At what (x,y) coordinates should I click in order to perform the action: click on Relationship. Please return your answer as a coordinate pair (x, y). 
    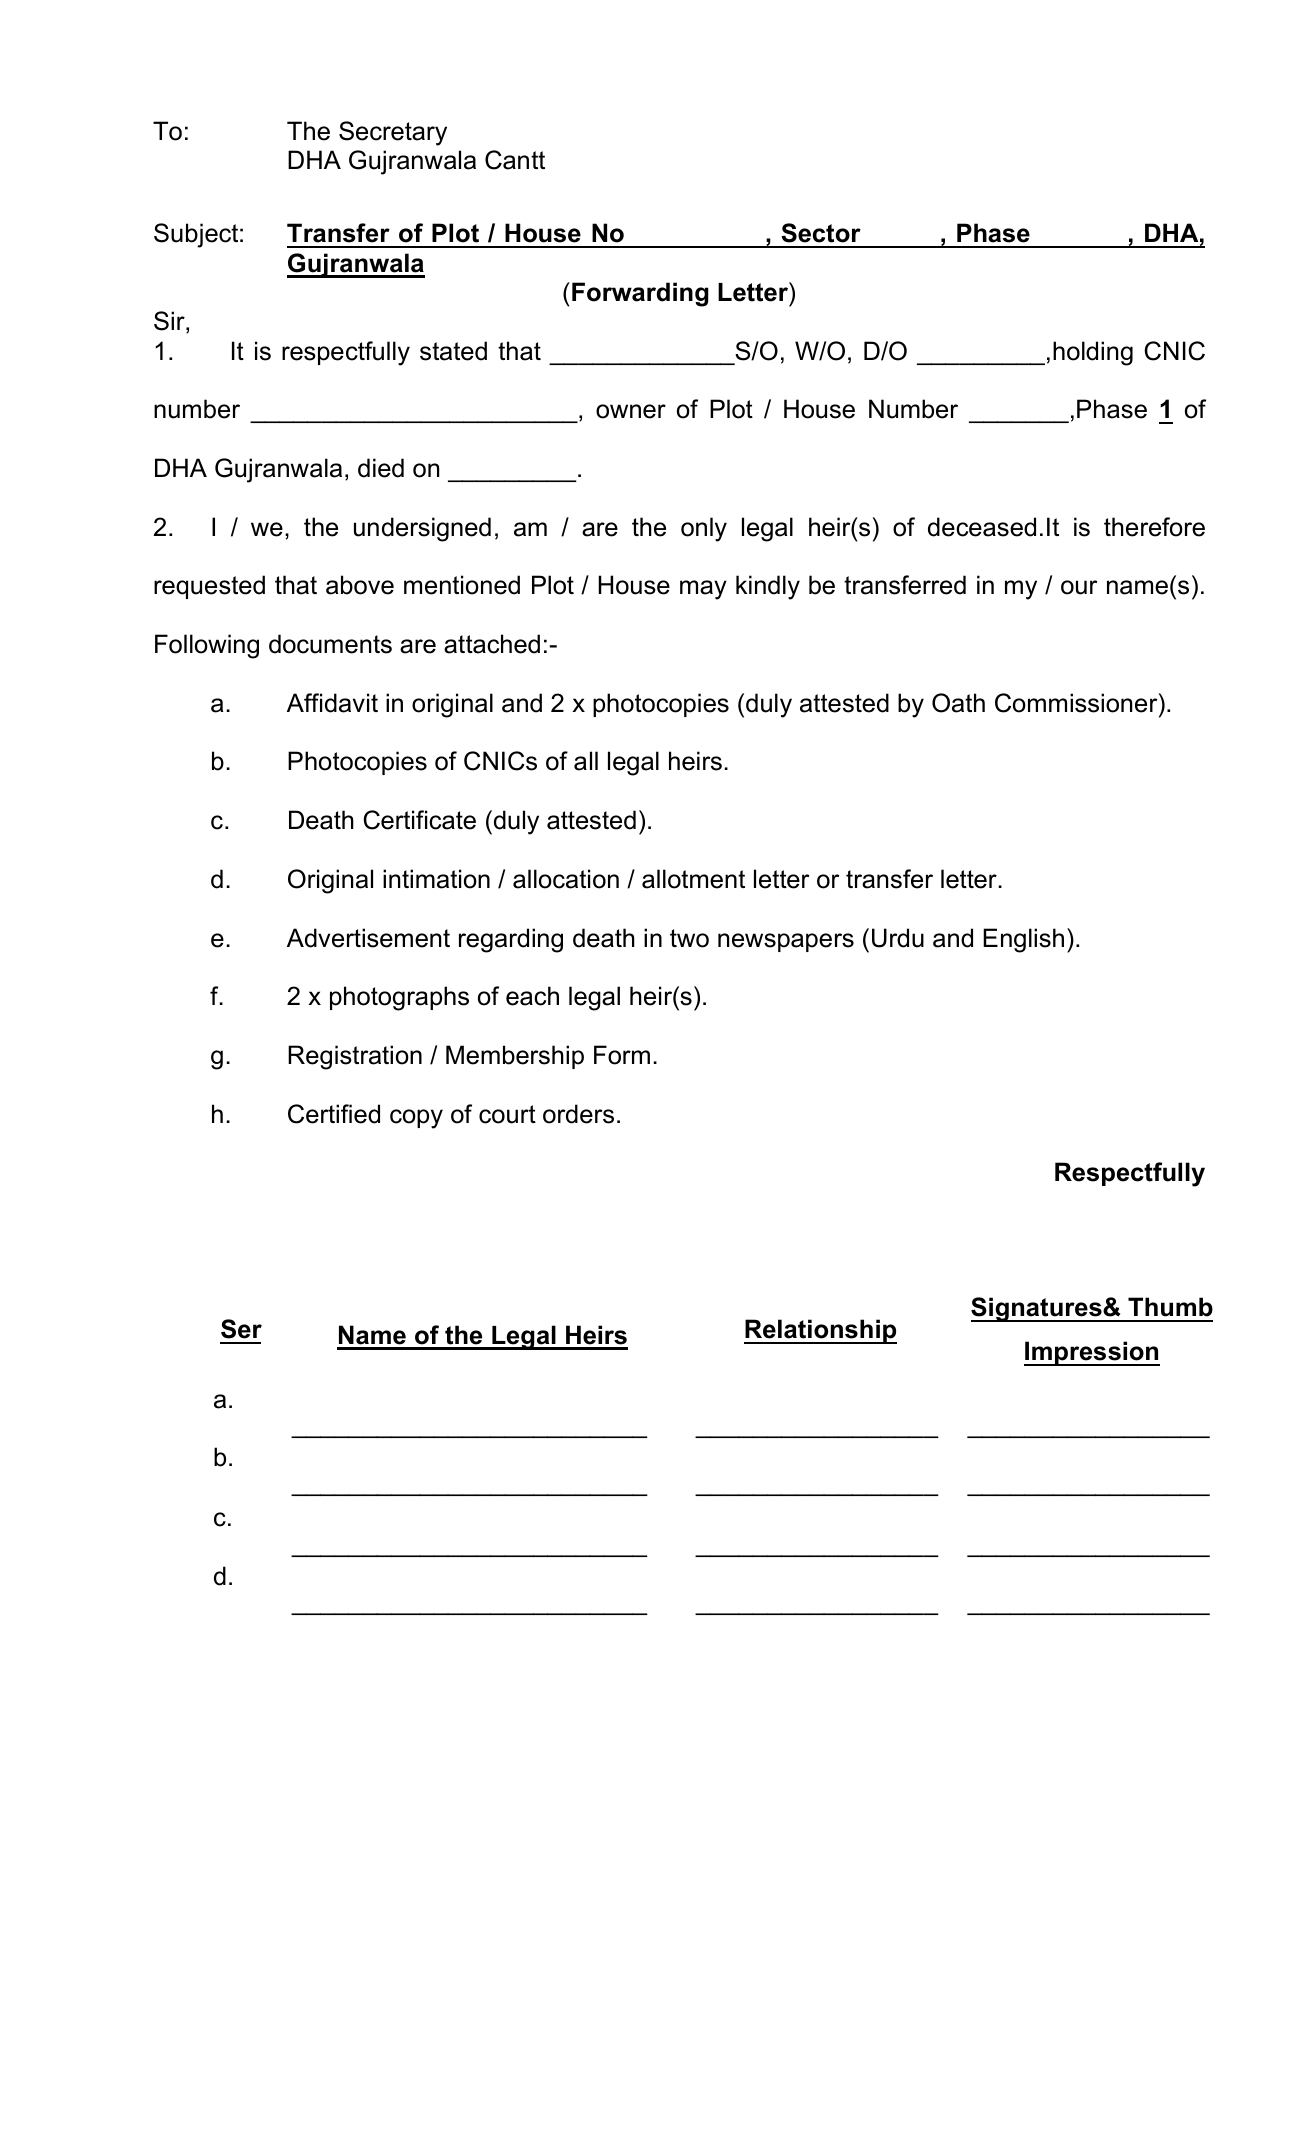
    Looking at the image, I should click on (820, 1331).
